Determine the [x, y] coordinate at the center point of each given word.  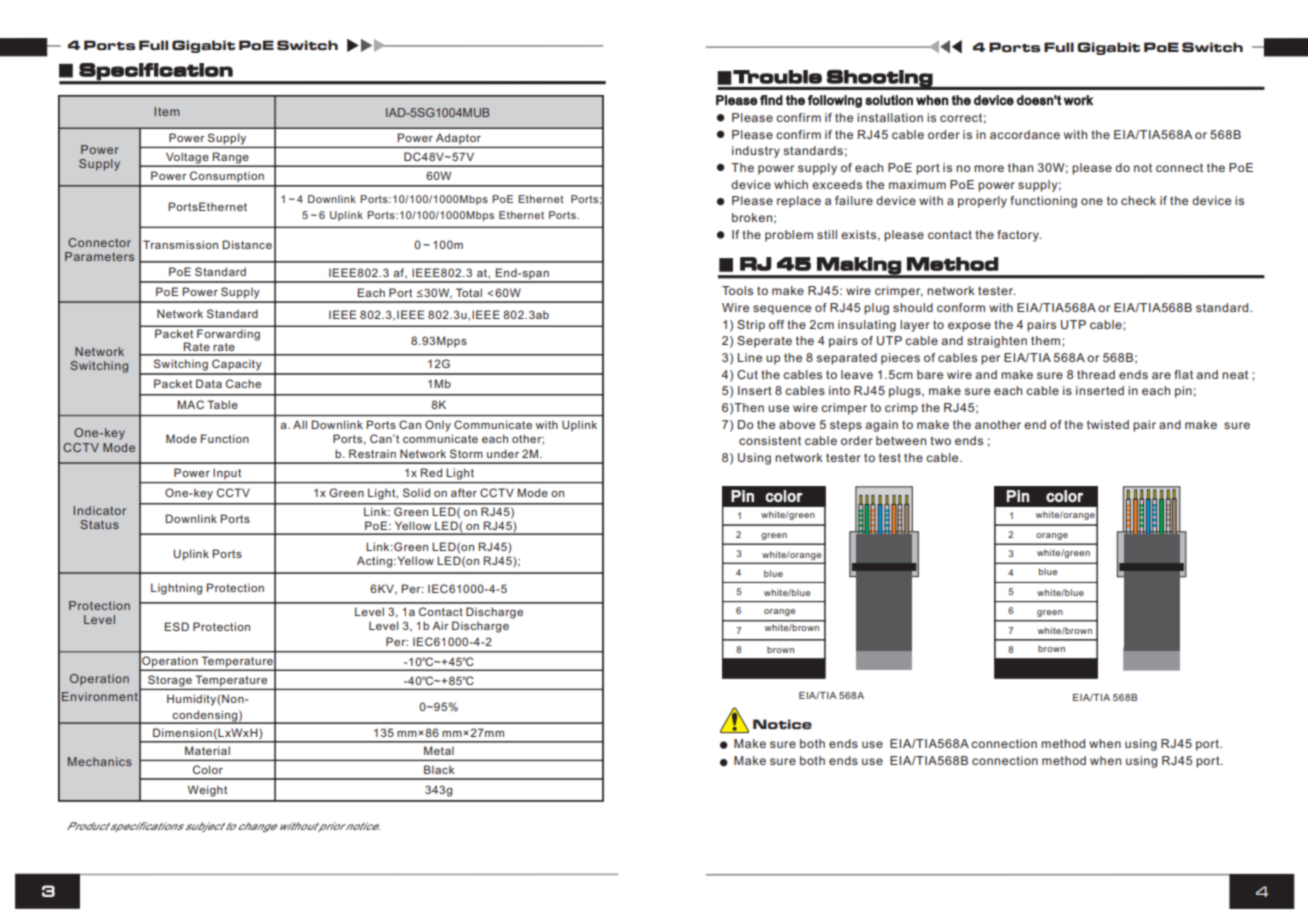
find [771, 100]
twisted [1108, 424]
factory [1019, 236]
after [464, 492]
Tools [737, 290]
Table [222, 404]
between [901, 440]
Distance [247, 244]
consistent [770, 440]
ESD [177, 626]
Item [167, 111]
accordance [1025, 134]
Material [207, 750]
